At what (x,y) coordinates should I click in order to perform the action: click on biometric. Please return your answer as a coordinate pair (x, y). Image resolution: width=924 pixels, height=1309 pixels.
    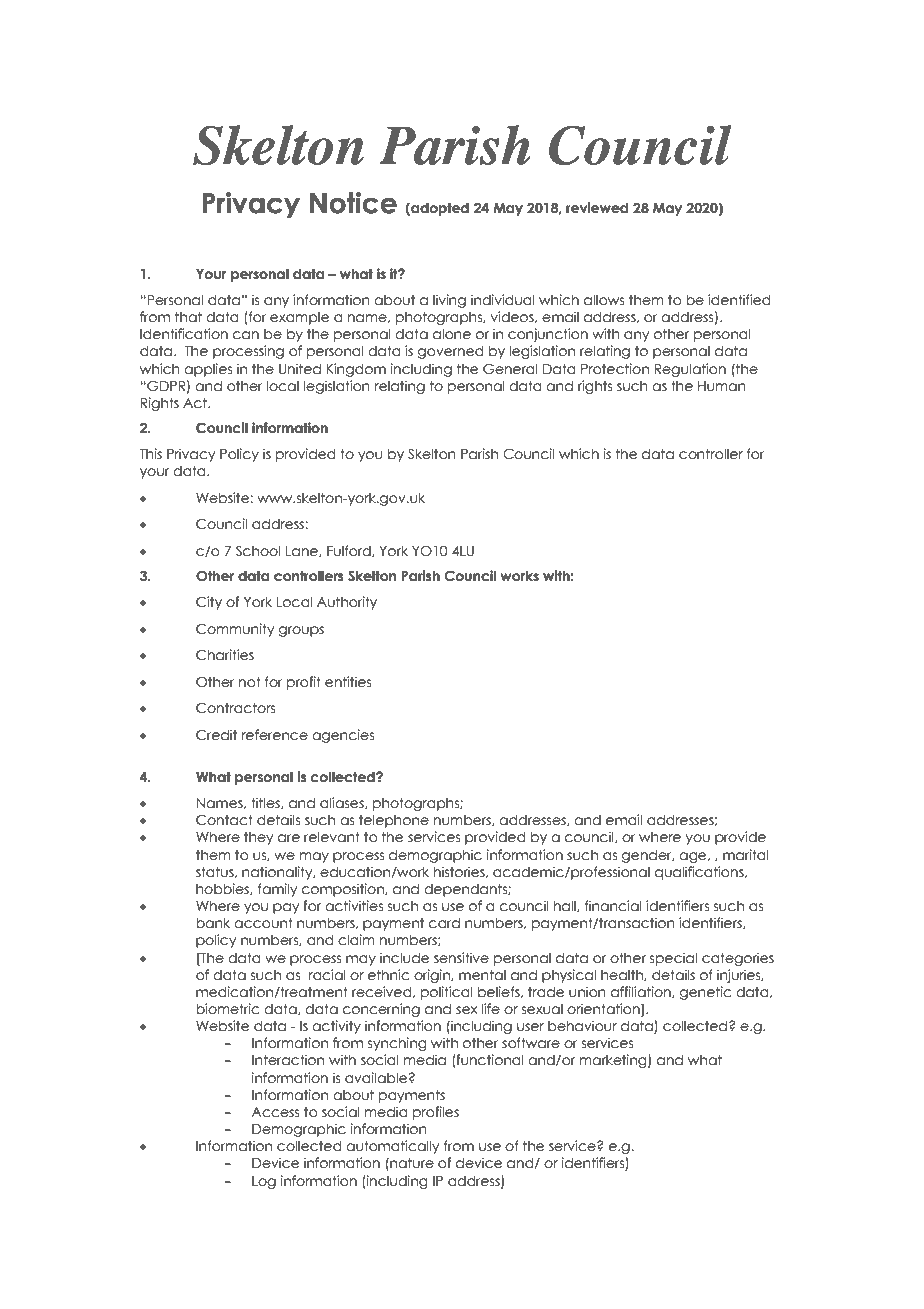
    Looking at the image, I should click on (227, 1009).
